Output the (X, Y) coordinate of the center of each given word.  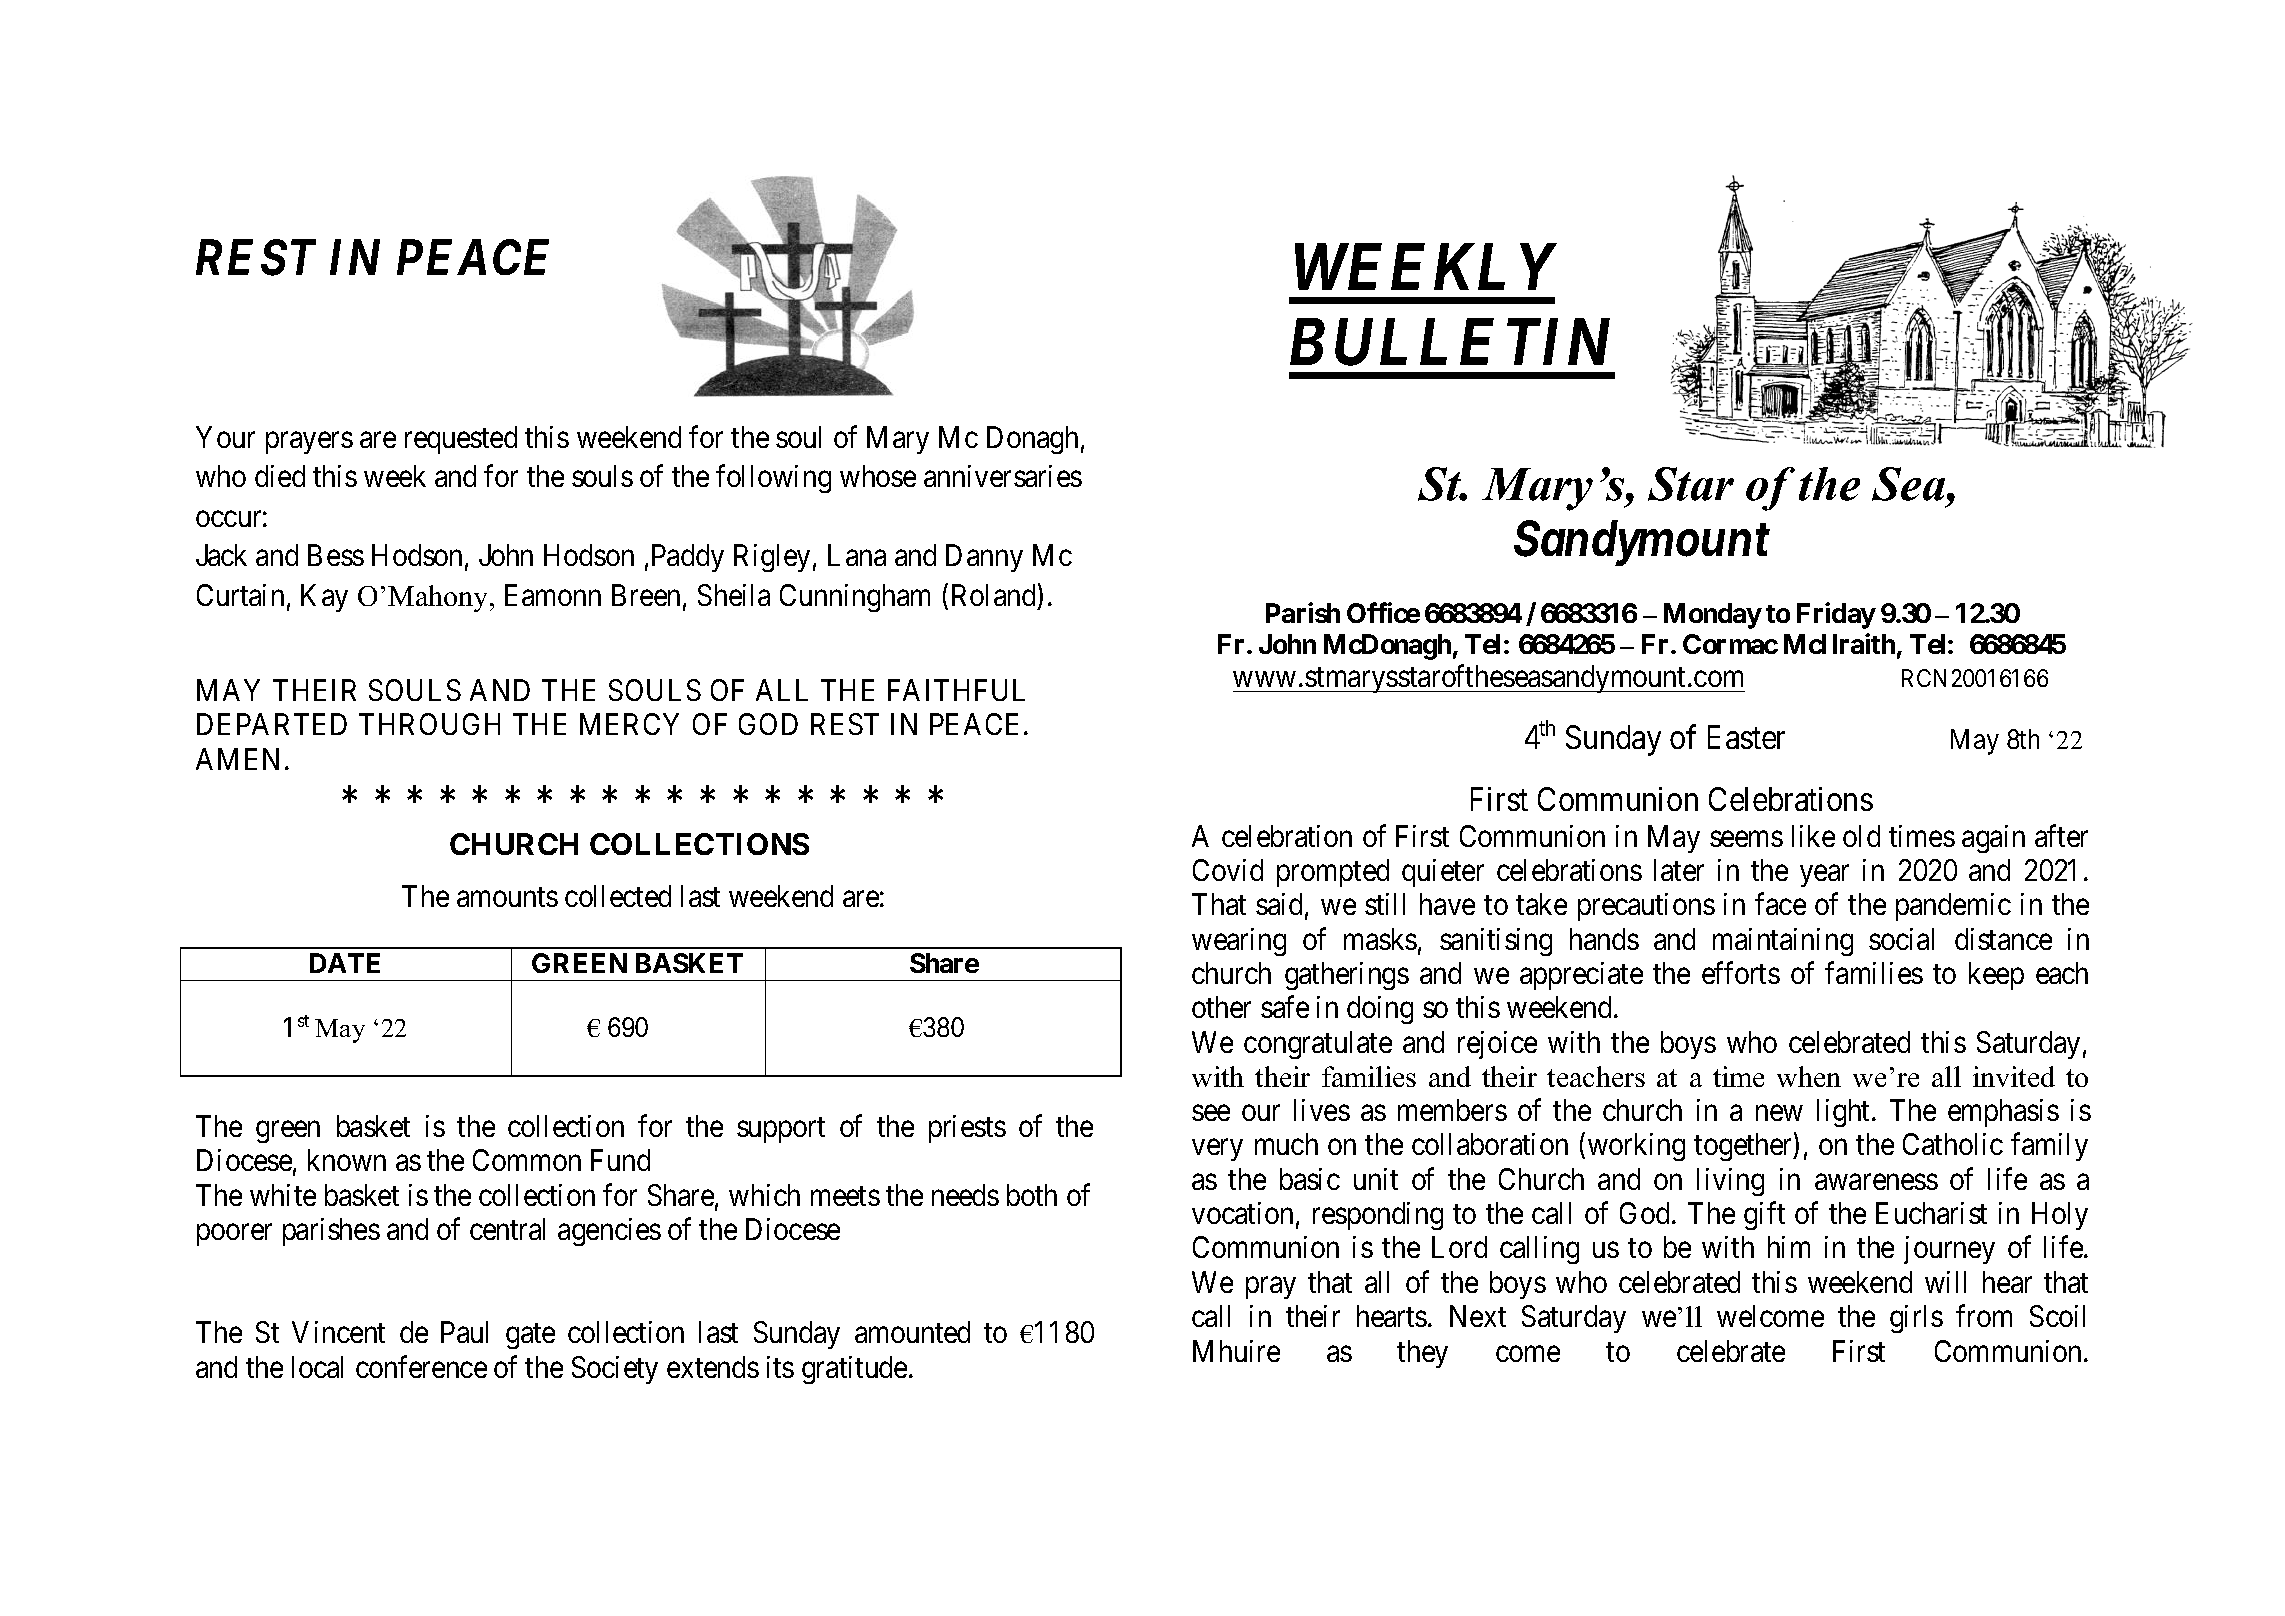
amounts (507, 897)
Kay (324, 598)
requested (461, 440)
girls (1916, 1319)
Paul (464, 1332)
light (1845, 1113)
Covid (1228, 870)
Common (527, 1160)
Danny (984, 558)
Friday (1836, 615)
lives (1322, 1110)
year (1824, 876)
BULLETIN (1450, 342)
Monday (1713, 616)
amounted (912, 1332)
